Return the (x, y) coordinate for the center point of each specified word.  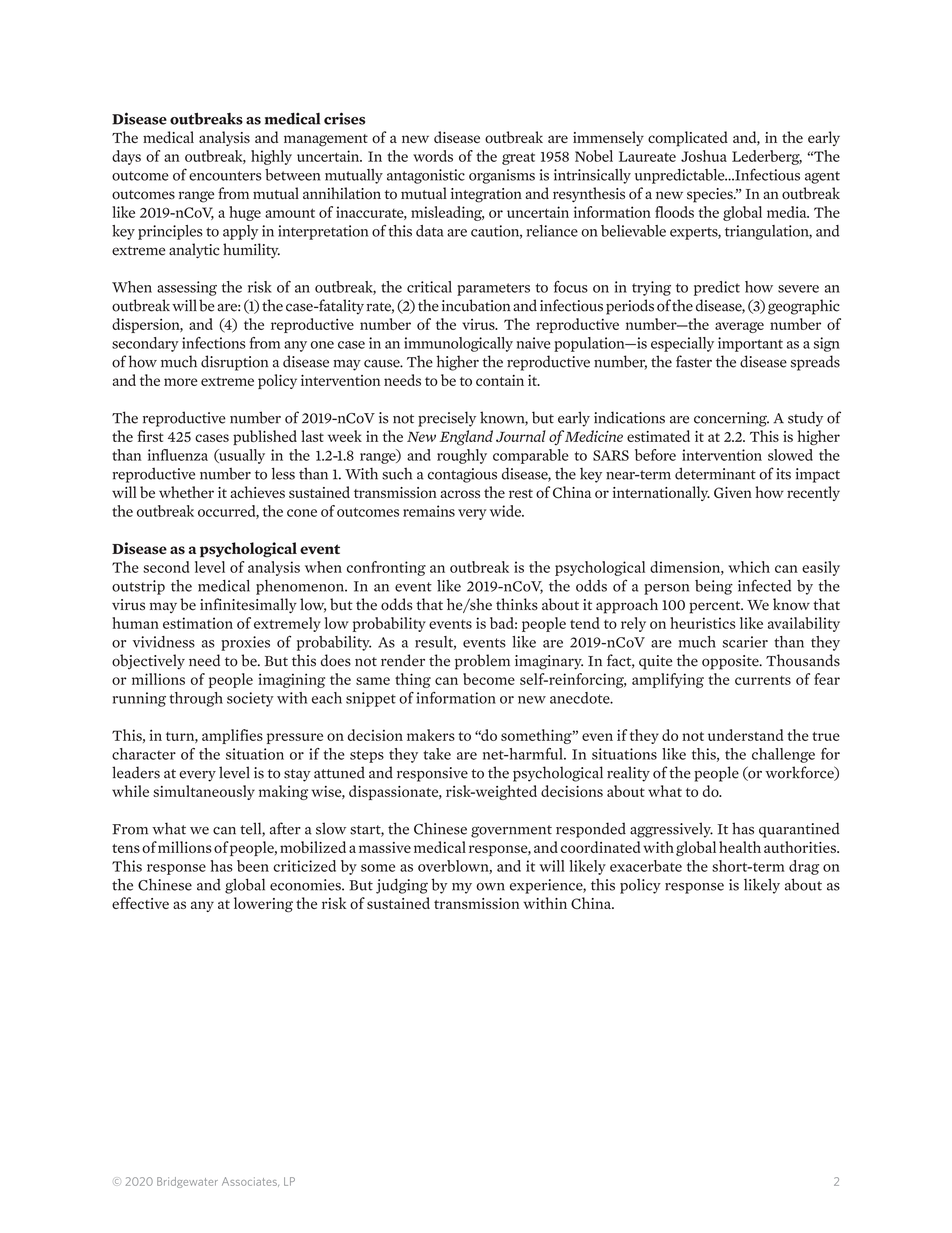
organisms (502, 176)
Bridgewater (187, 1182)
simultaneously (204, 792)
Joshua (704, 156)
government (511, 831)
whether (186, 492)
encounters (225, 176)
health (740, 847)
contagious (462, 475)
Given (733, 492)
